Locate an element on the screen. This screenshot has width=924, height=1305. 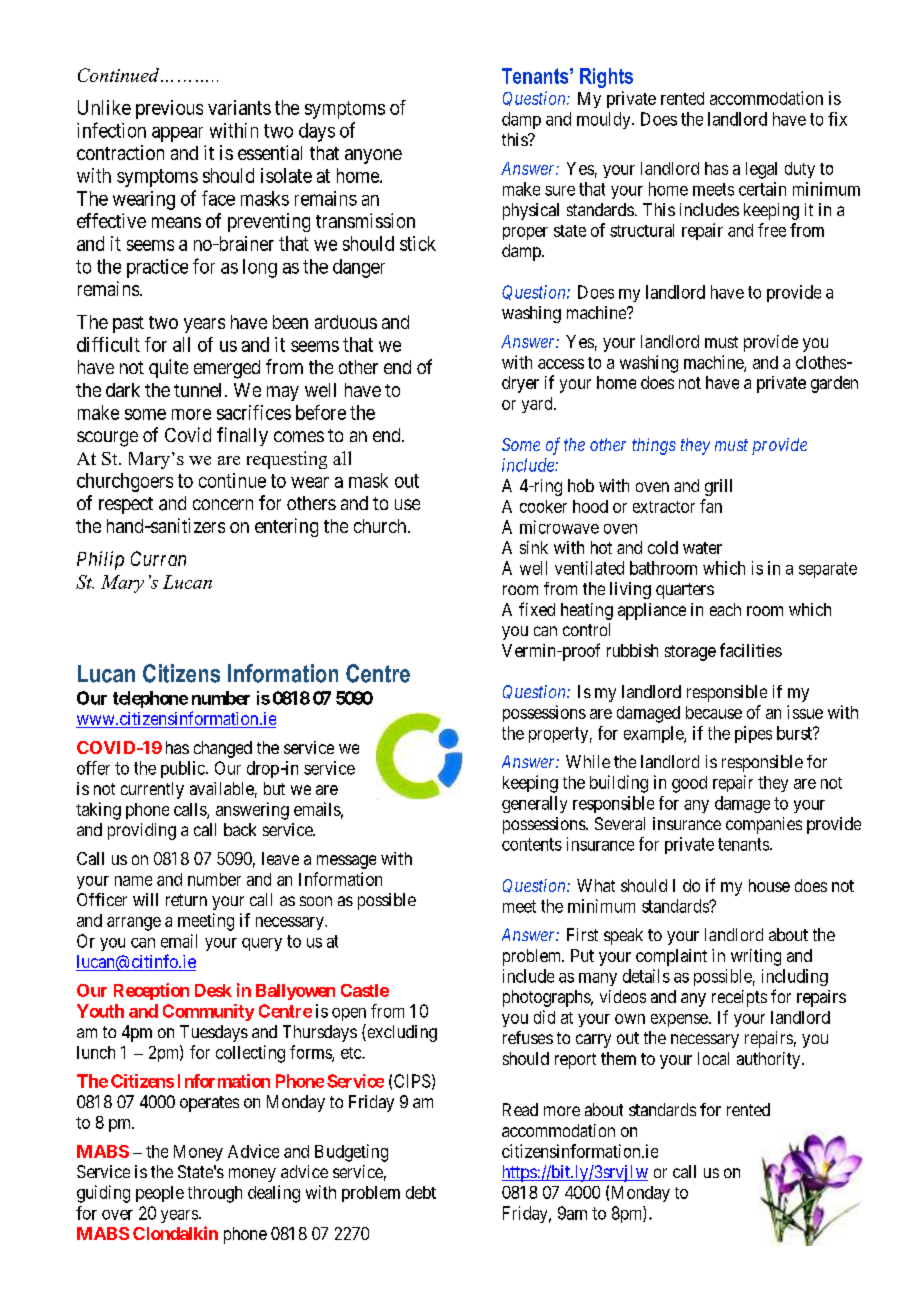
authority is located at coordinates (770, 1060).
